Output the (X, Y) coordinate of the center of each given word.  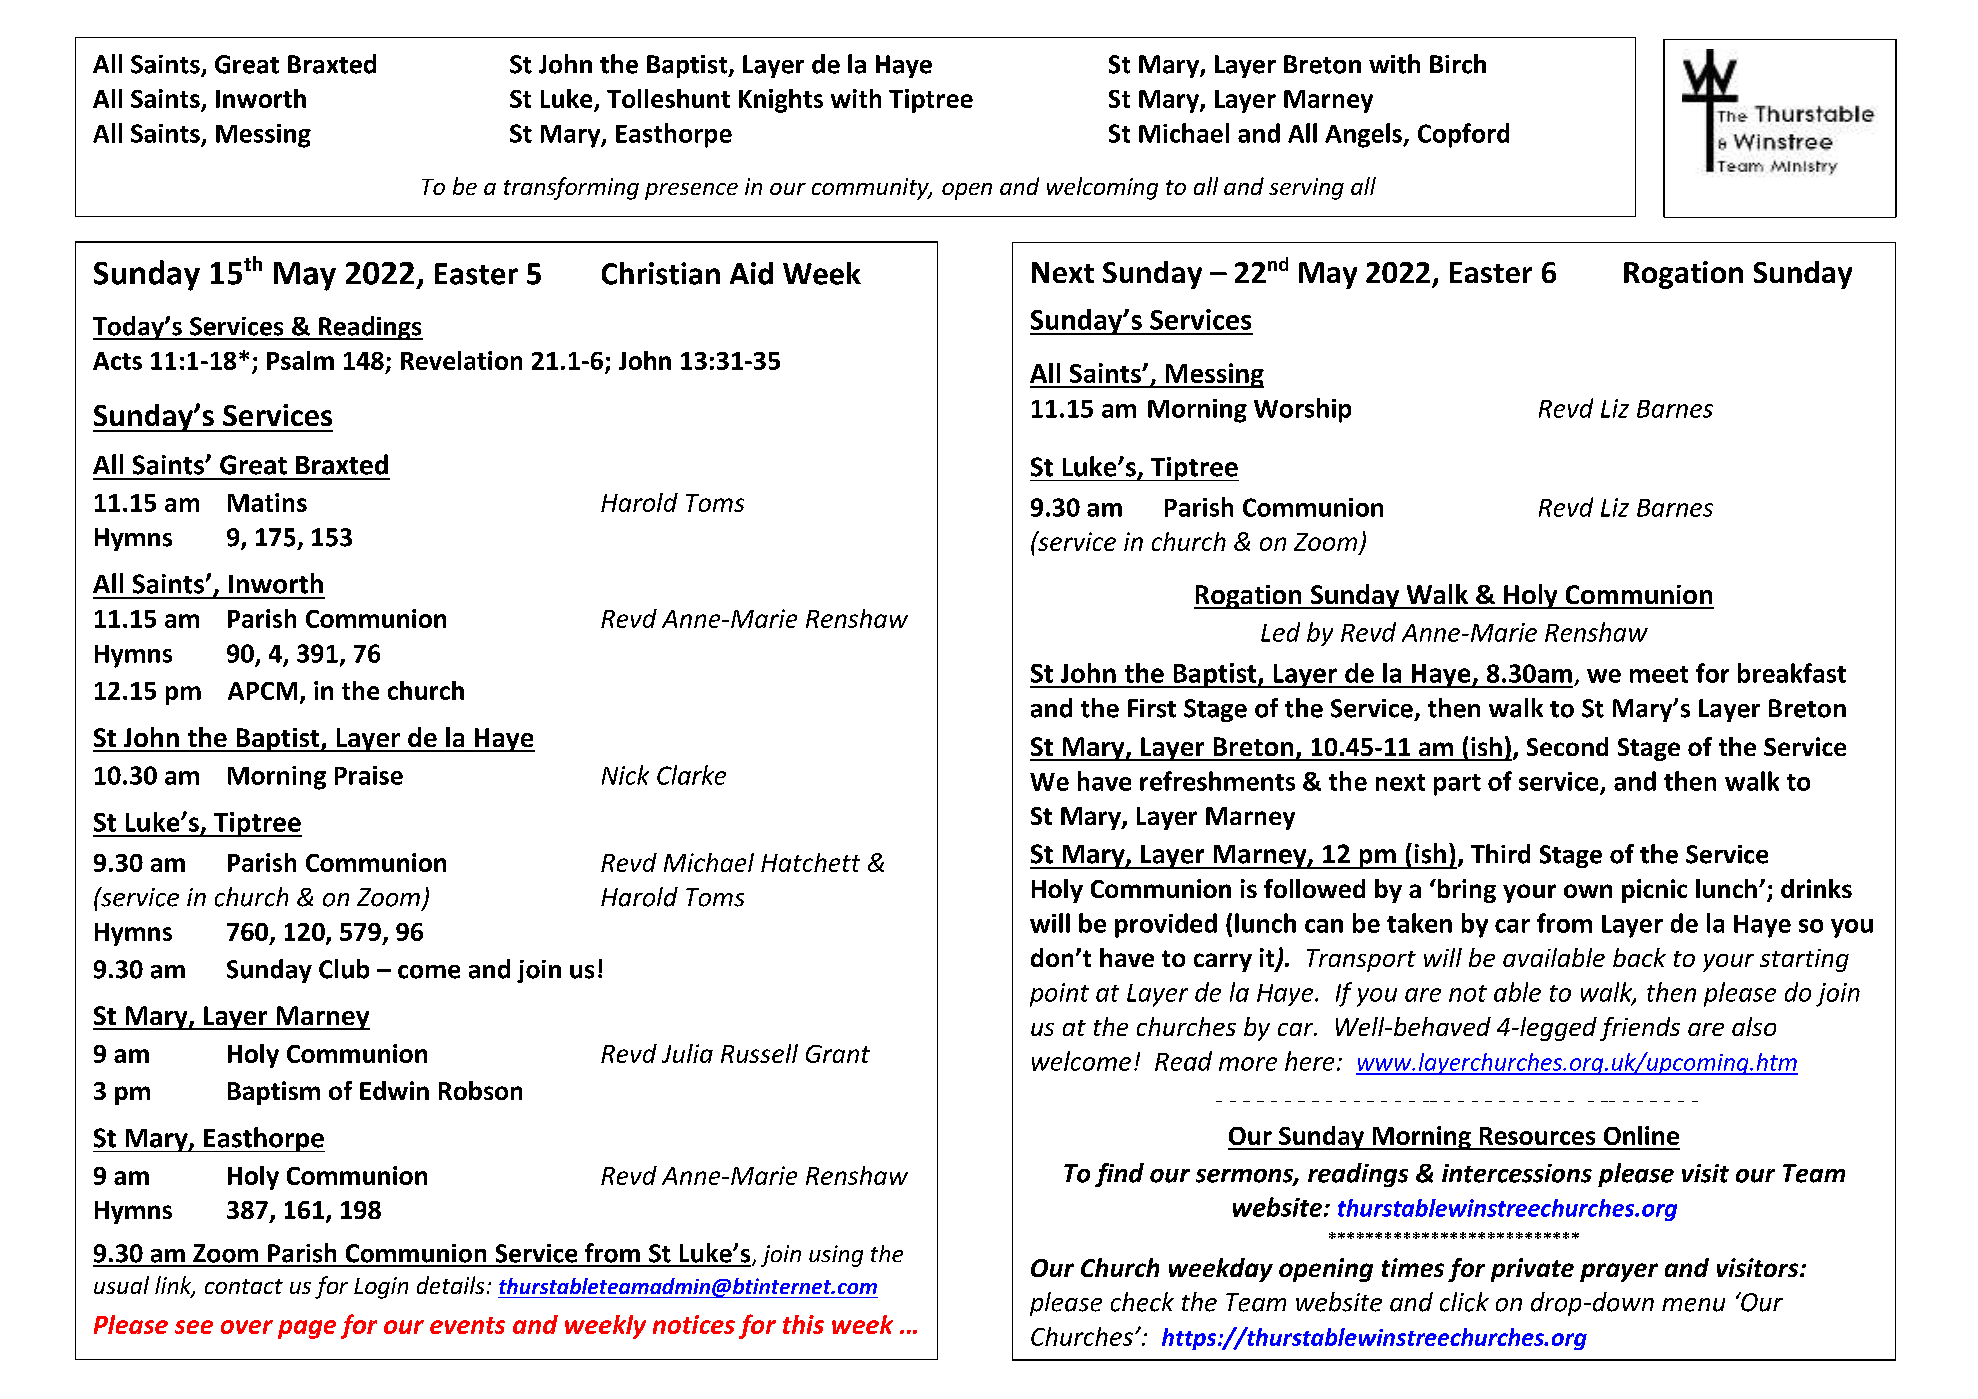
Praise (369, 775)
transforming (571, 188)
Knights (781, 101)
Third (1500, 854)
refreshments (1217, 781)
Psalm (300, 360)
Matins (267, 502)
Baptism (274, 1093)
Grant (838, 1054)
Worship (1302, 410)
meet (1659, 674)
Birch (1458, 64)
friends (1640, 1029)
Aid (751, 273)
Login (381, 1288)
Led (1280, 632)
